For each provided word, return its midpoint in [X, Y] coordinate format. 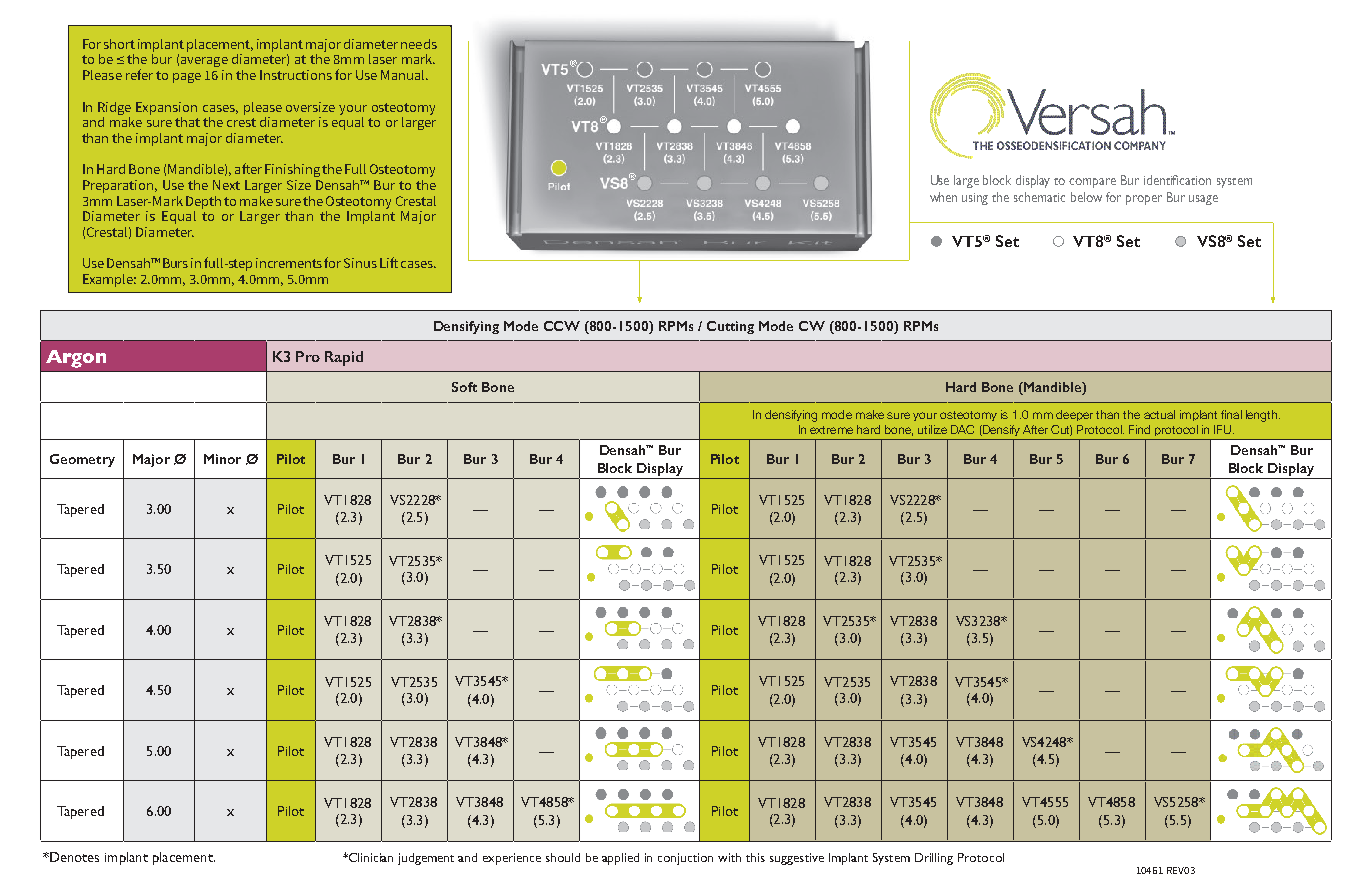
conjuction [685, 859]
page [187, 78]
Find [1139, 429]
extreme [831, 430]
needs [419, 44]
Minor [222, 459]
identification [1177, 180]
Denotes [73, 857]
